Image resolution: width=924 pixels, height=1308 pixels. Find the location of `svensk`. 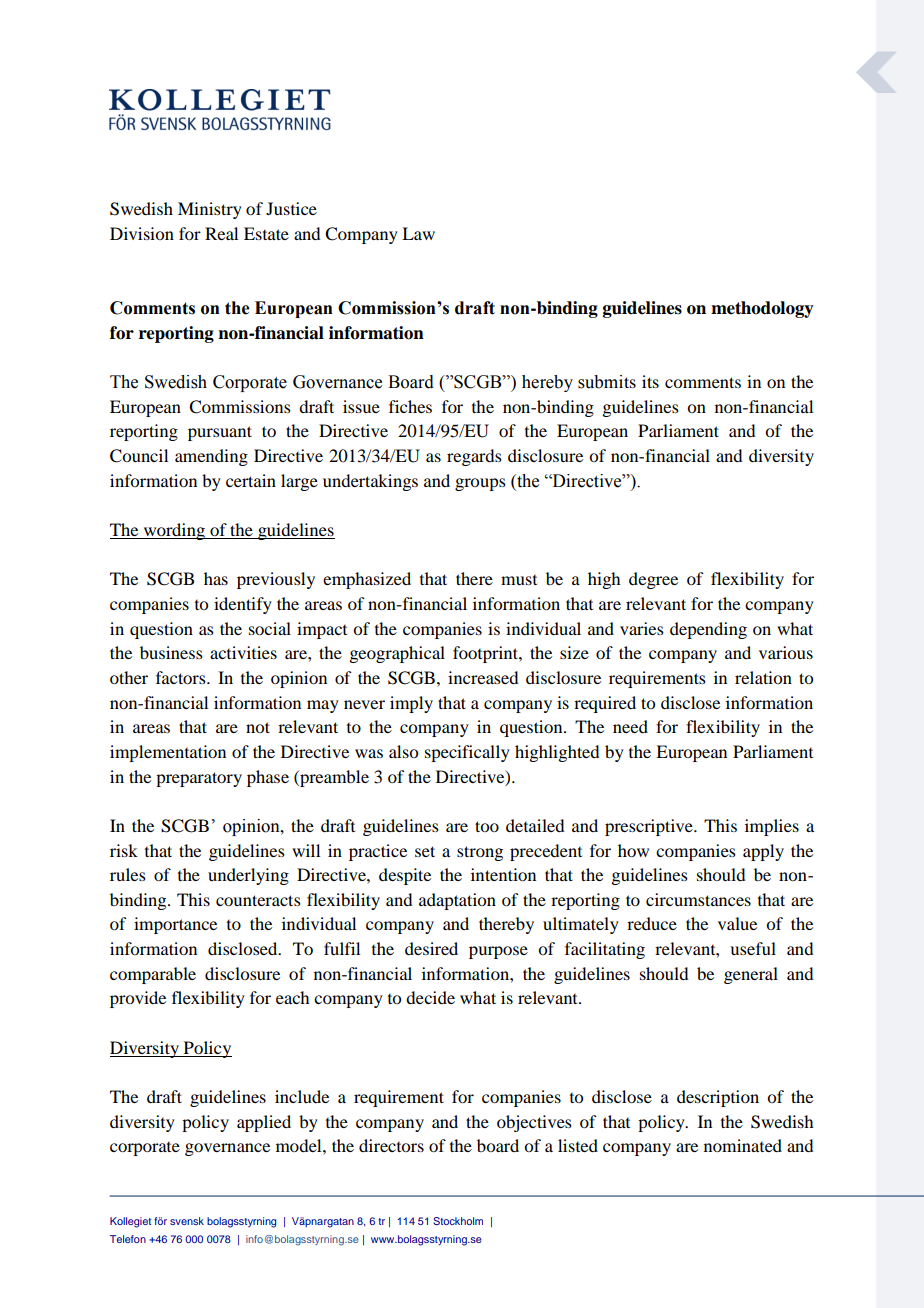

svensk is located at coordinates (187, 1221).
